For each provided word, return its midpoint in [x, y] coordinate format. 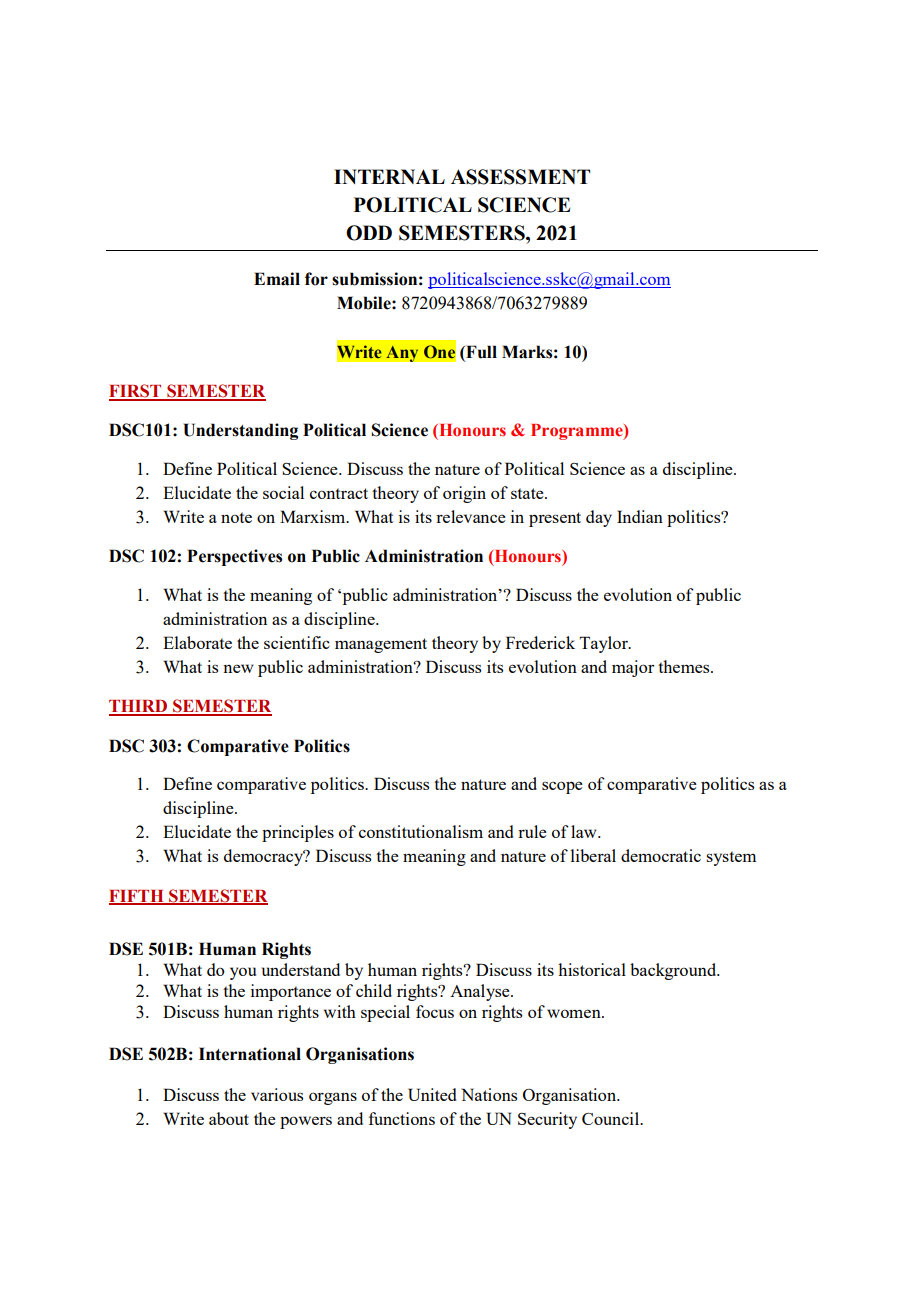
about [229, 1118]
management [381, 645]
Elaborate [197, 642]
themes [685, 666]
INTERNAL [389, 176]
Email [277, 279]
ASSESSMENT [520, 177]
